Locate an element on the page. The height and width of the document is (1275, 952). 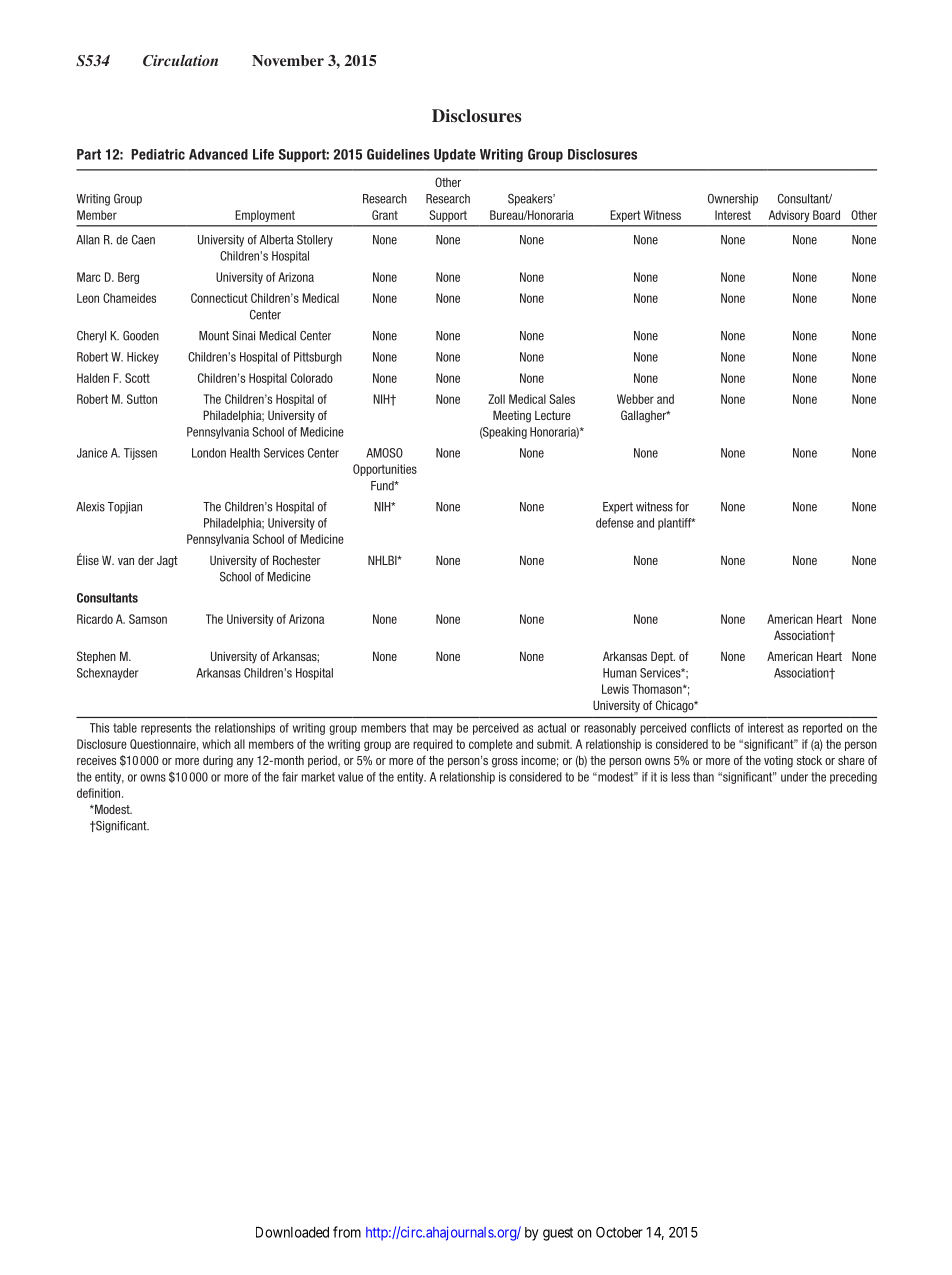
guest is located at coordinates (558, 1234).
